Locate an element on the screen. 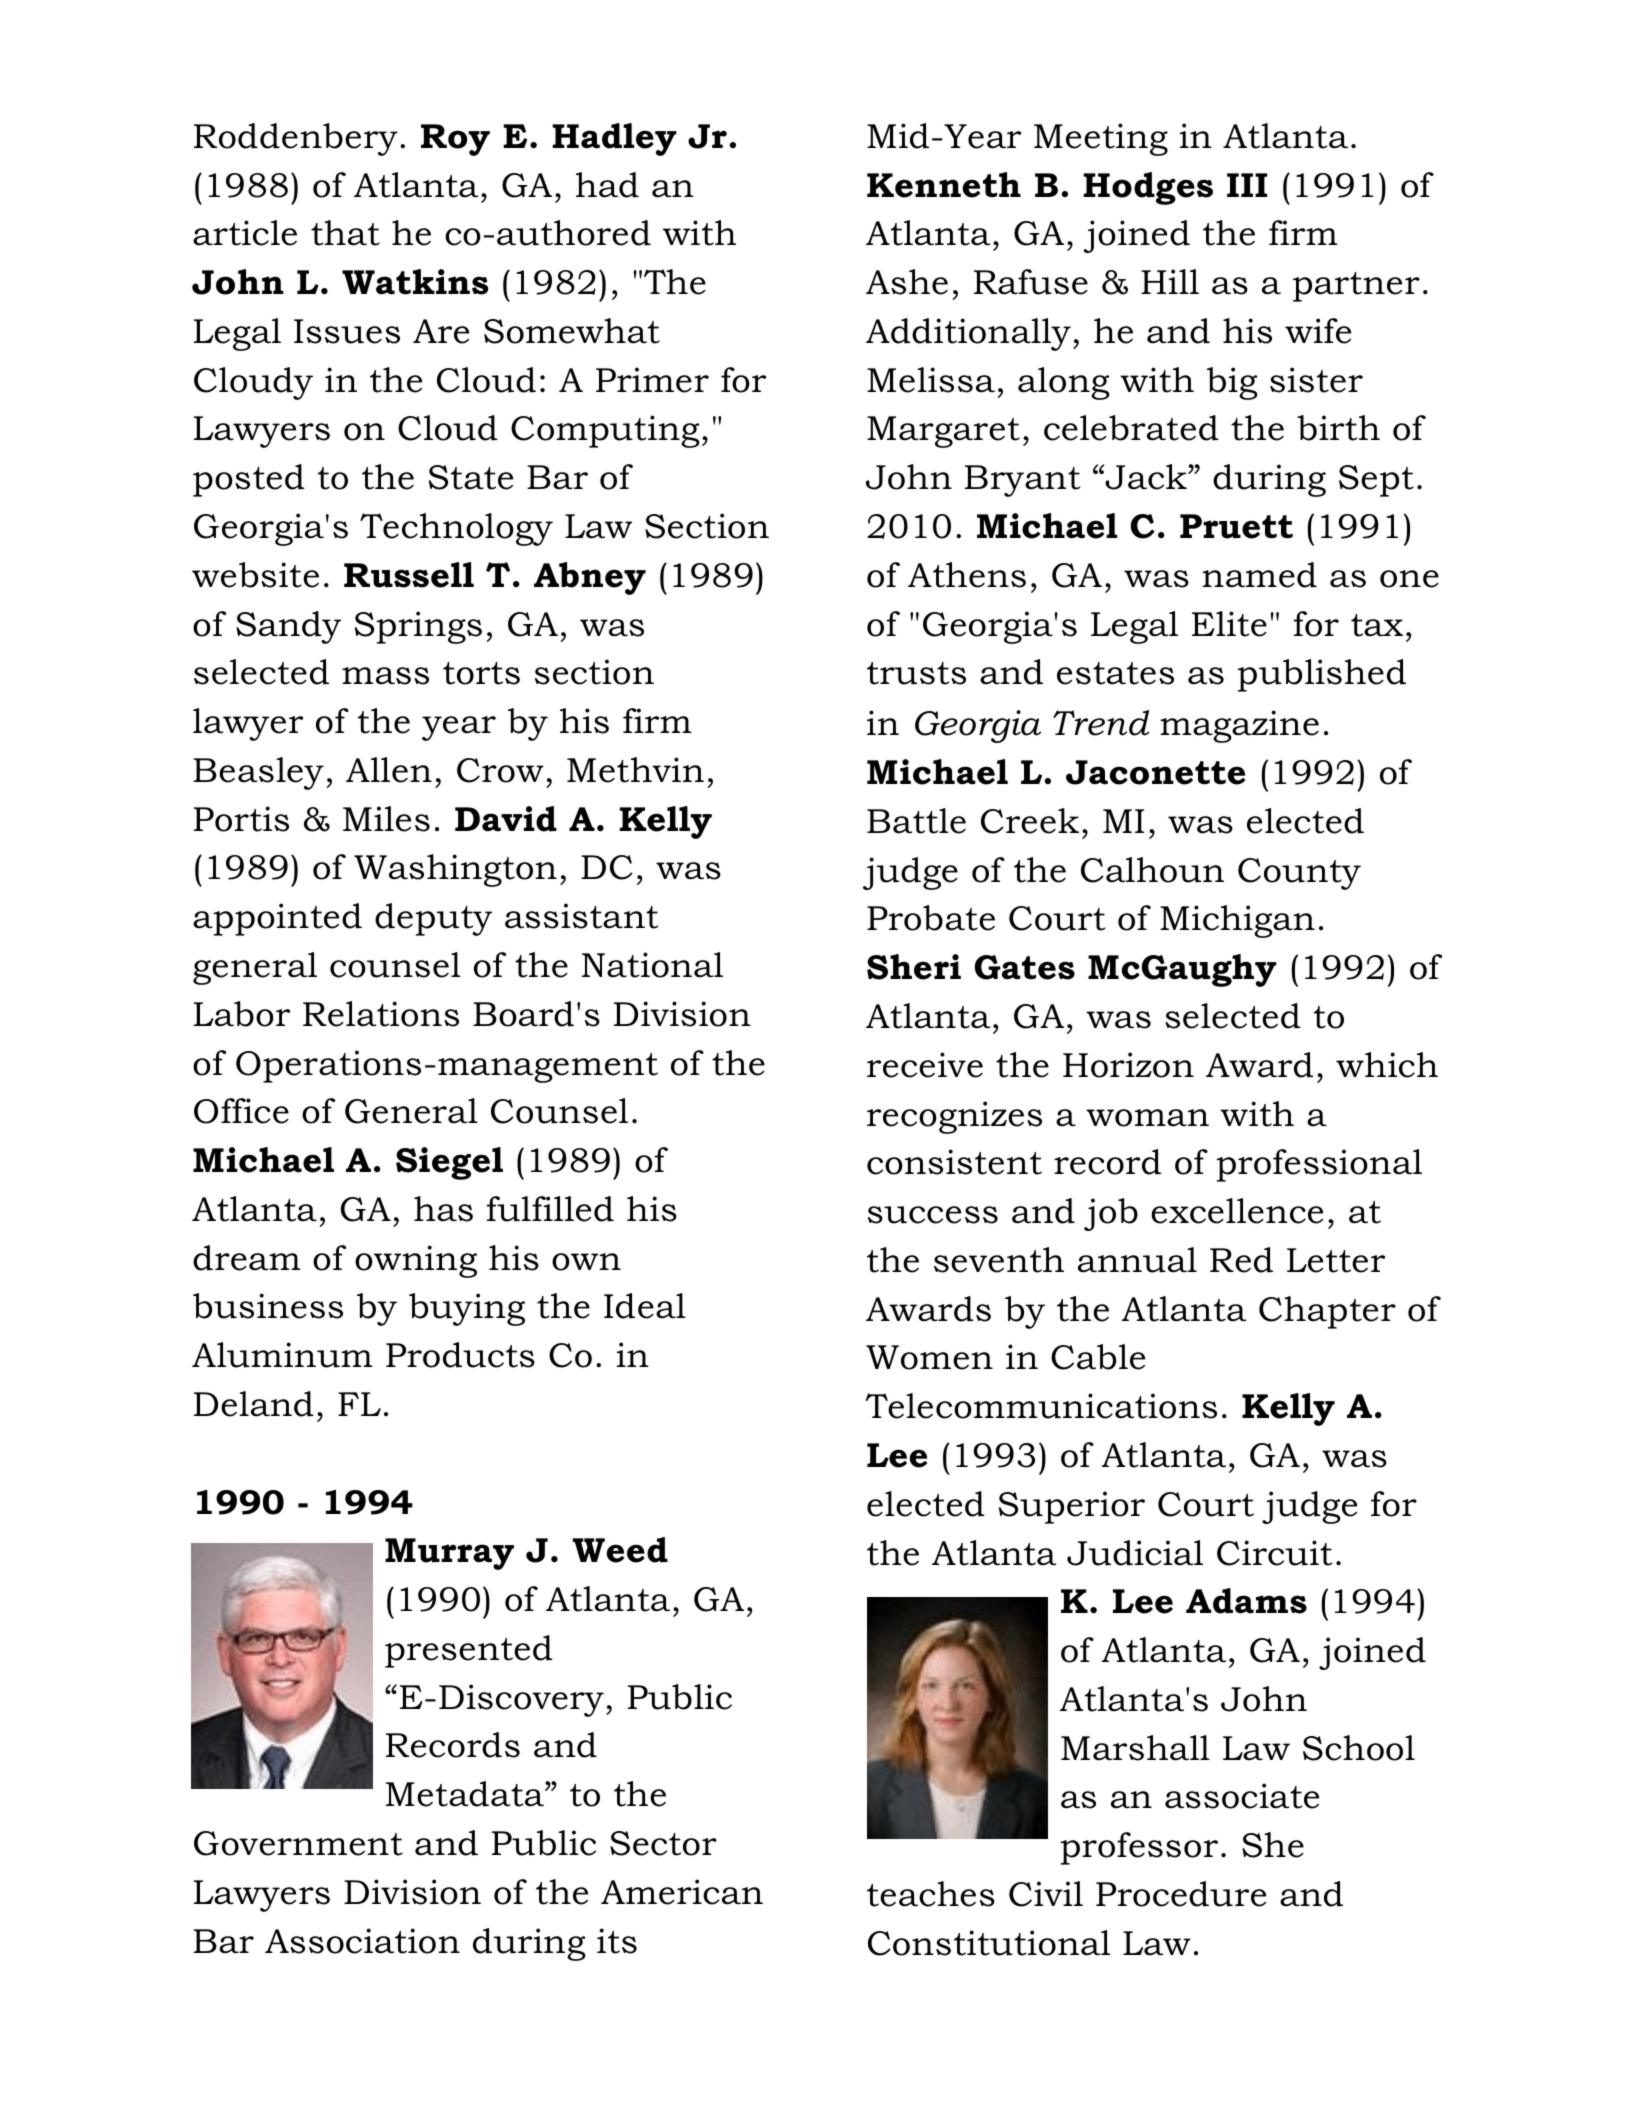 The width and height of the screenshot is (1636, 2118). III is located at coordinates (1247, 185).
